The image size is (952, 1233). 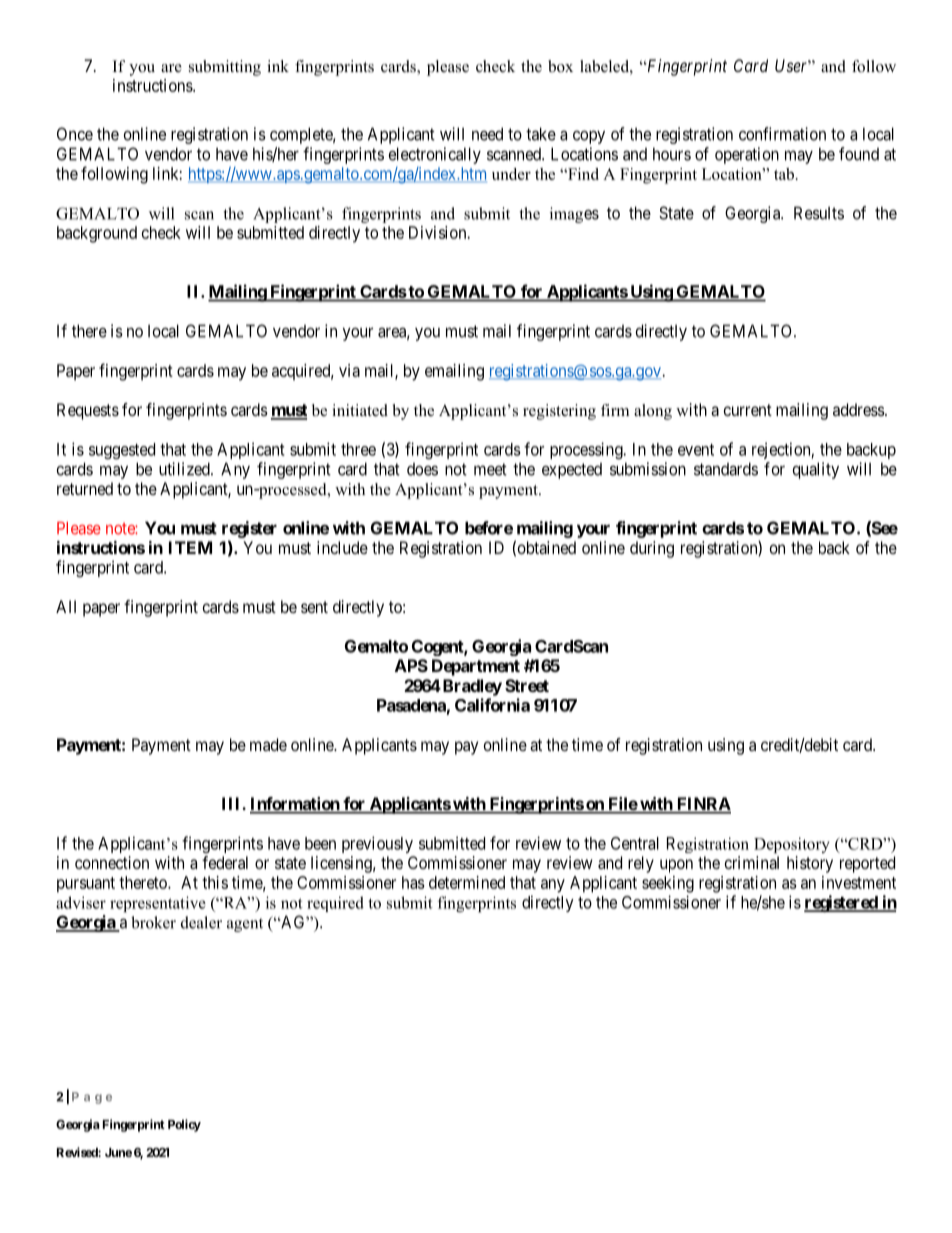 I want to click on investment, so click(x=859, y=882).
